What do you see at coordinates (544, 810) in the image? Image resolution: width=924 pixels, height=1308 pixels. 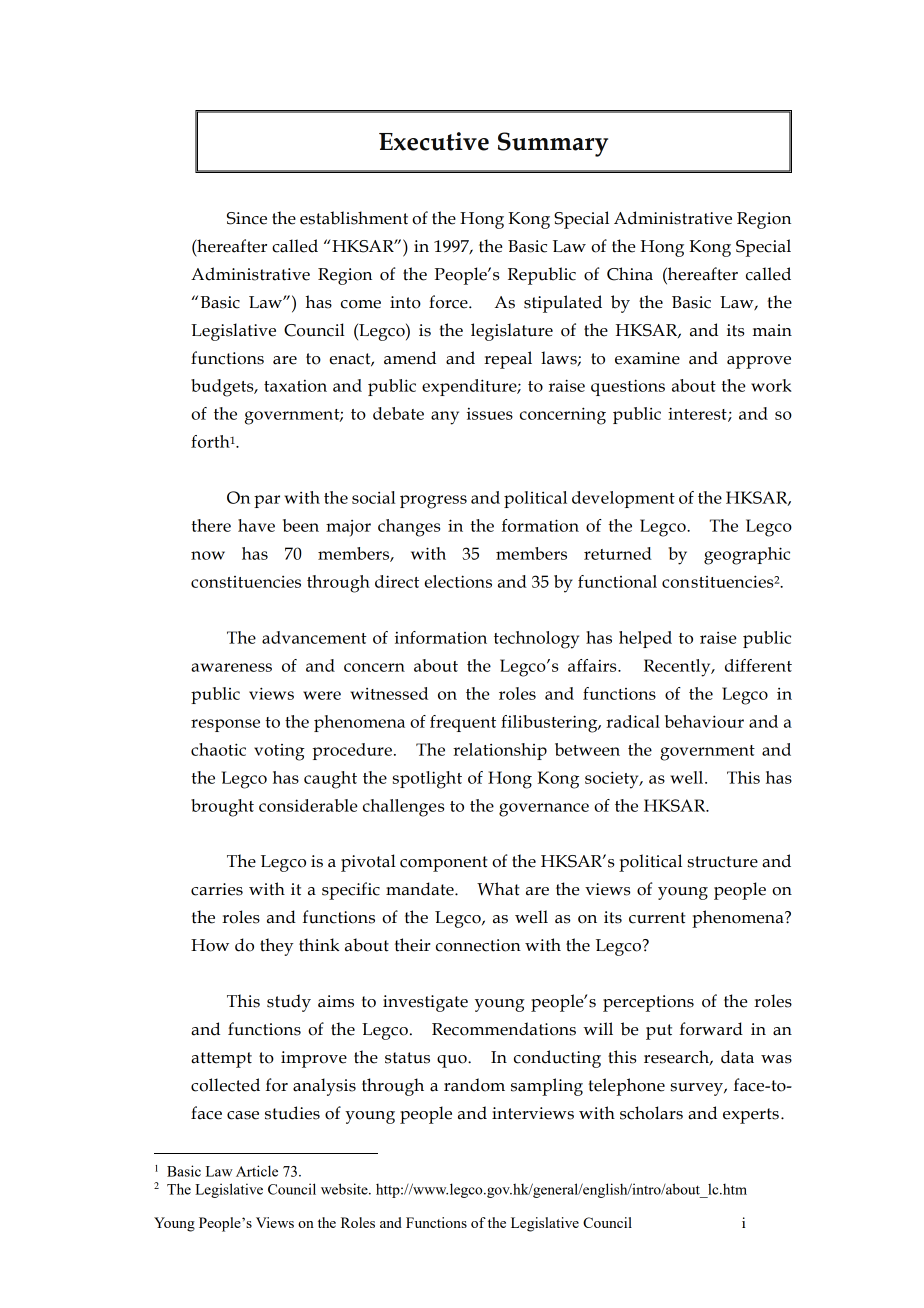 I see `governance` at bounding box center [544, 810].
